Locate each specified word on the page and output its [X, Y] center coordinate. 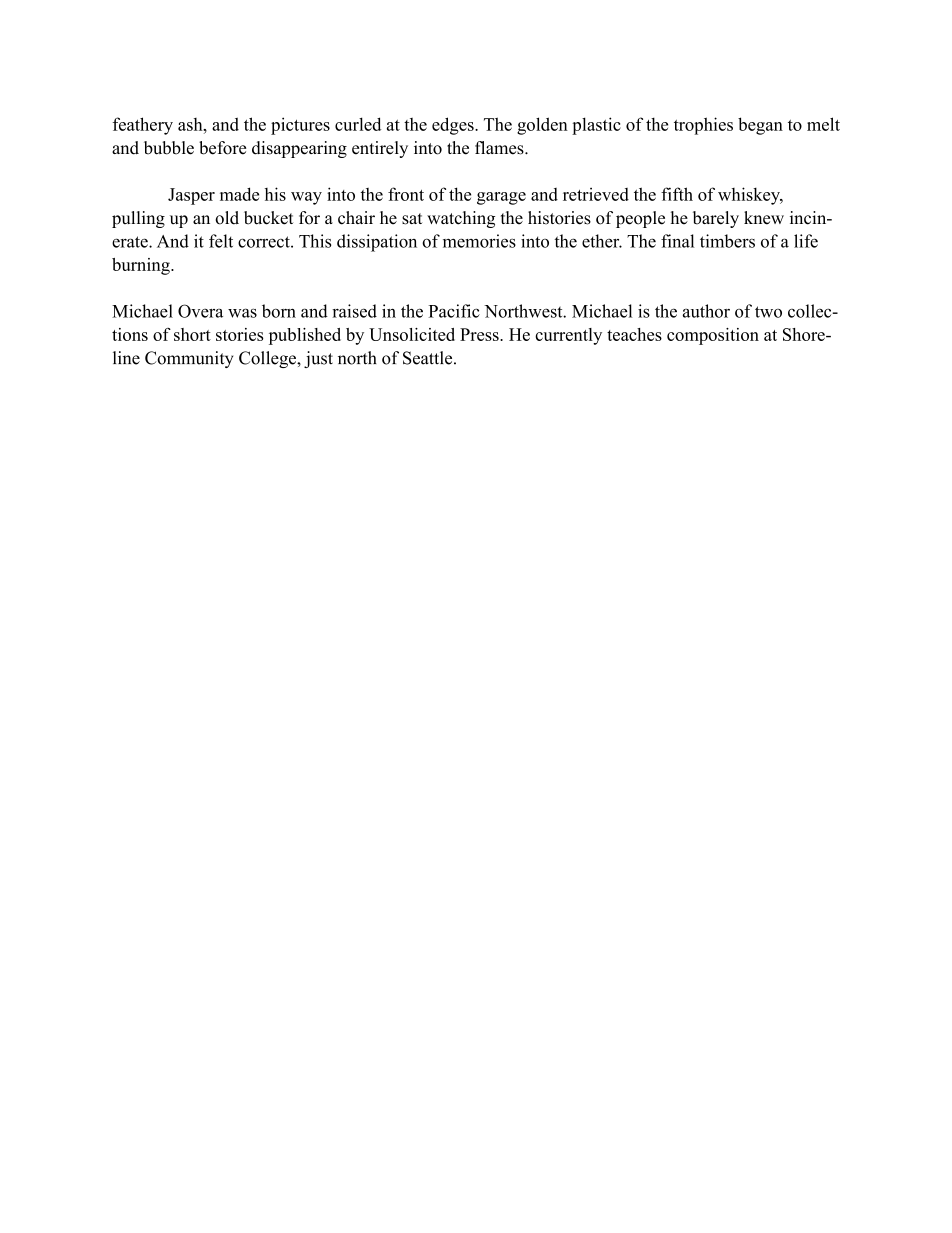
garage [501, 198]
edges [454, 126]
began [760, 126]
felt [221, 241]
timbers [727, 241]
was [242, 313]
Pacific [454, 311]
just [318, 359]
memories [479, 241]
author [706, 311]
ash [191, 124]
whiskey [750, 196]
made [239, 194]
